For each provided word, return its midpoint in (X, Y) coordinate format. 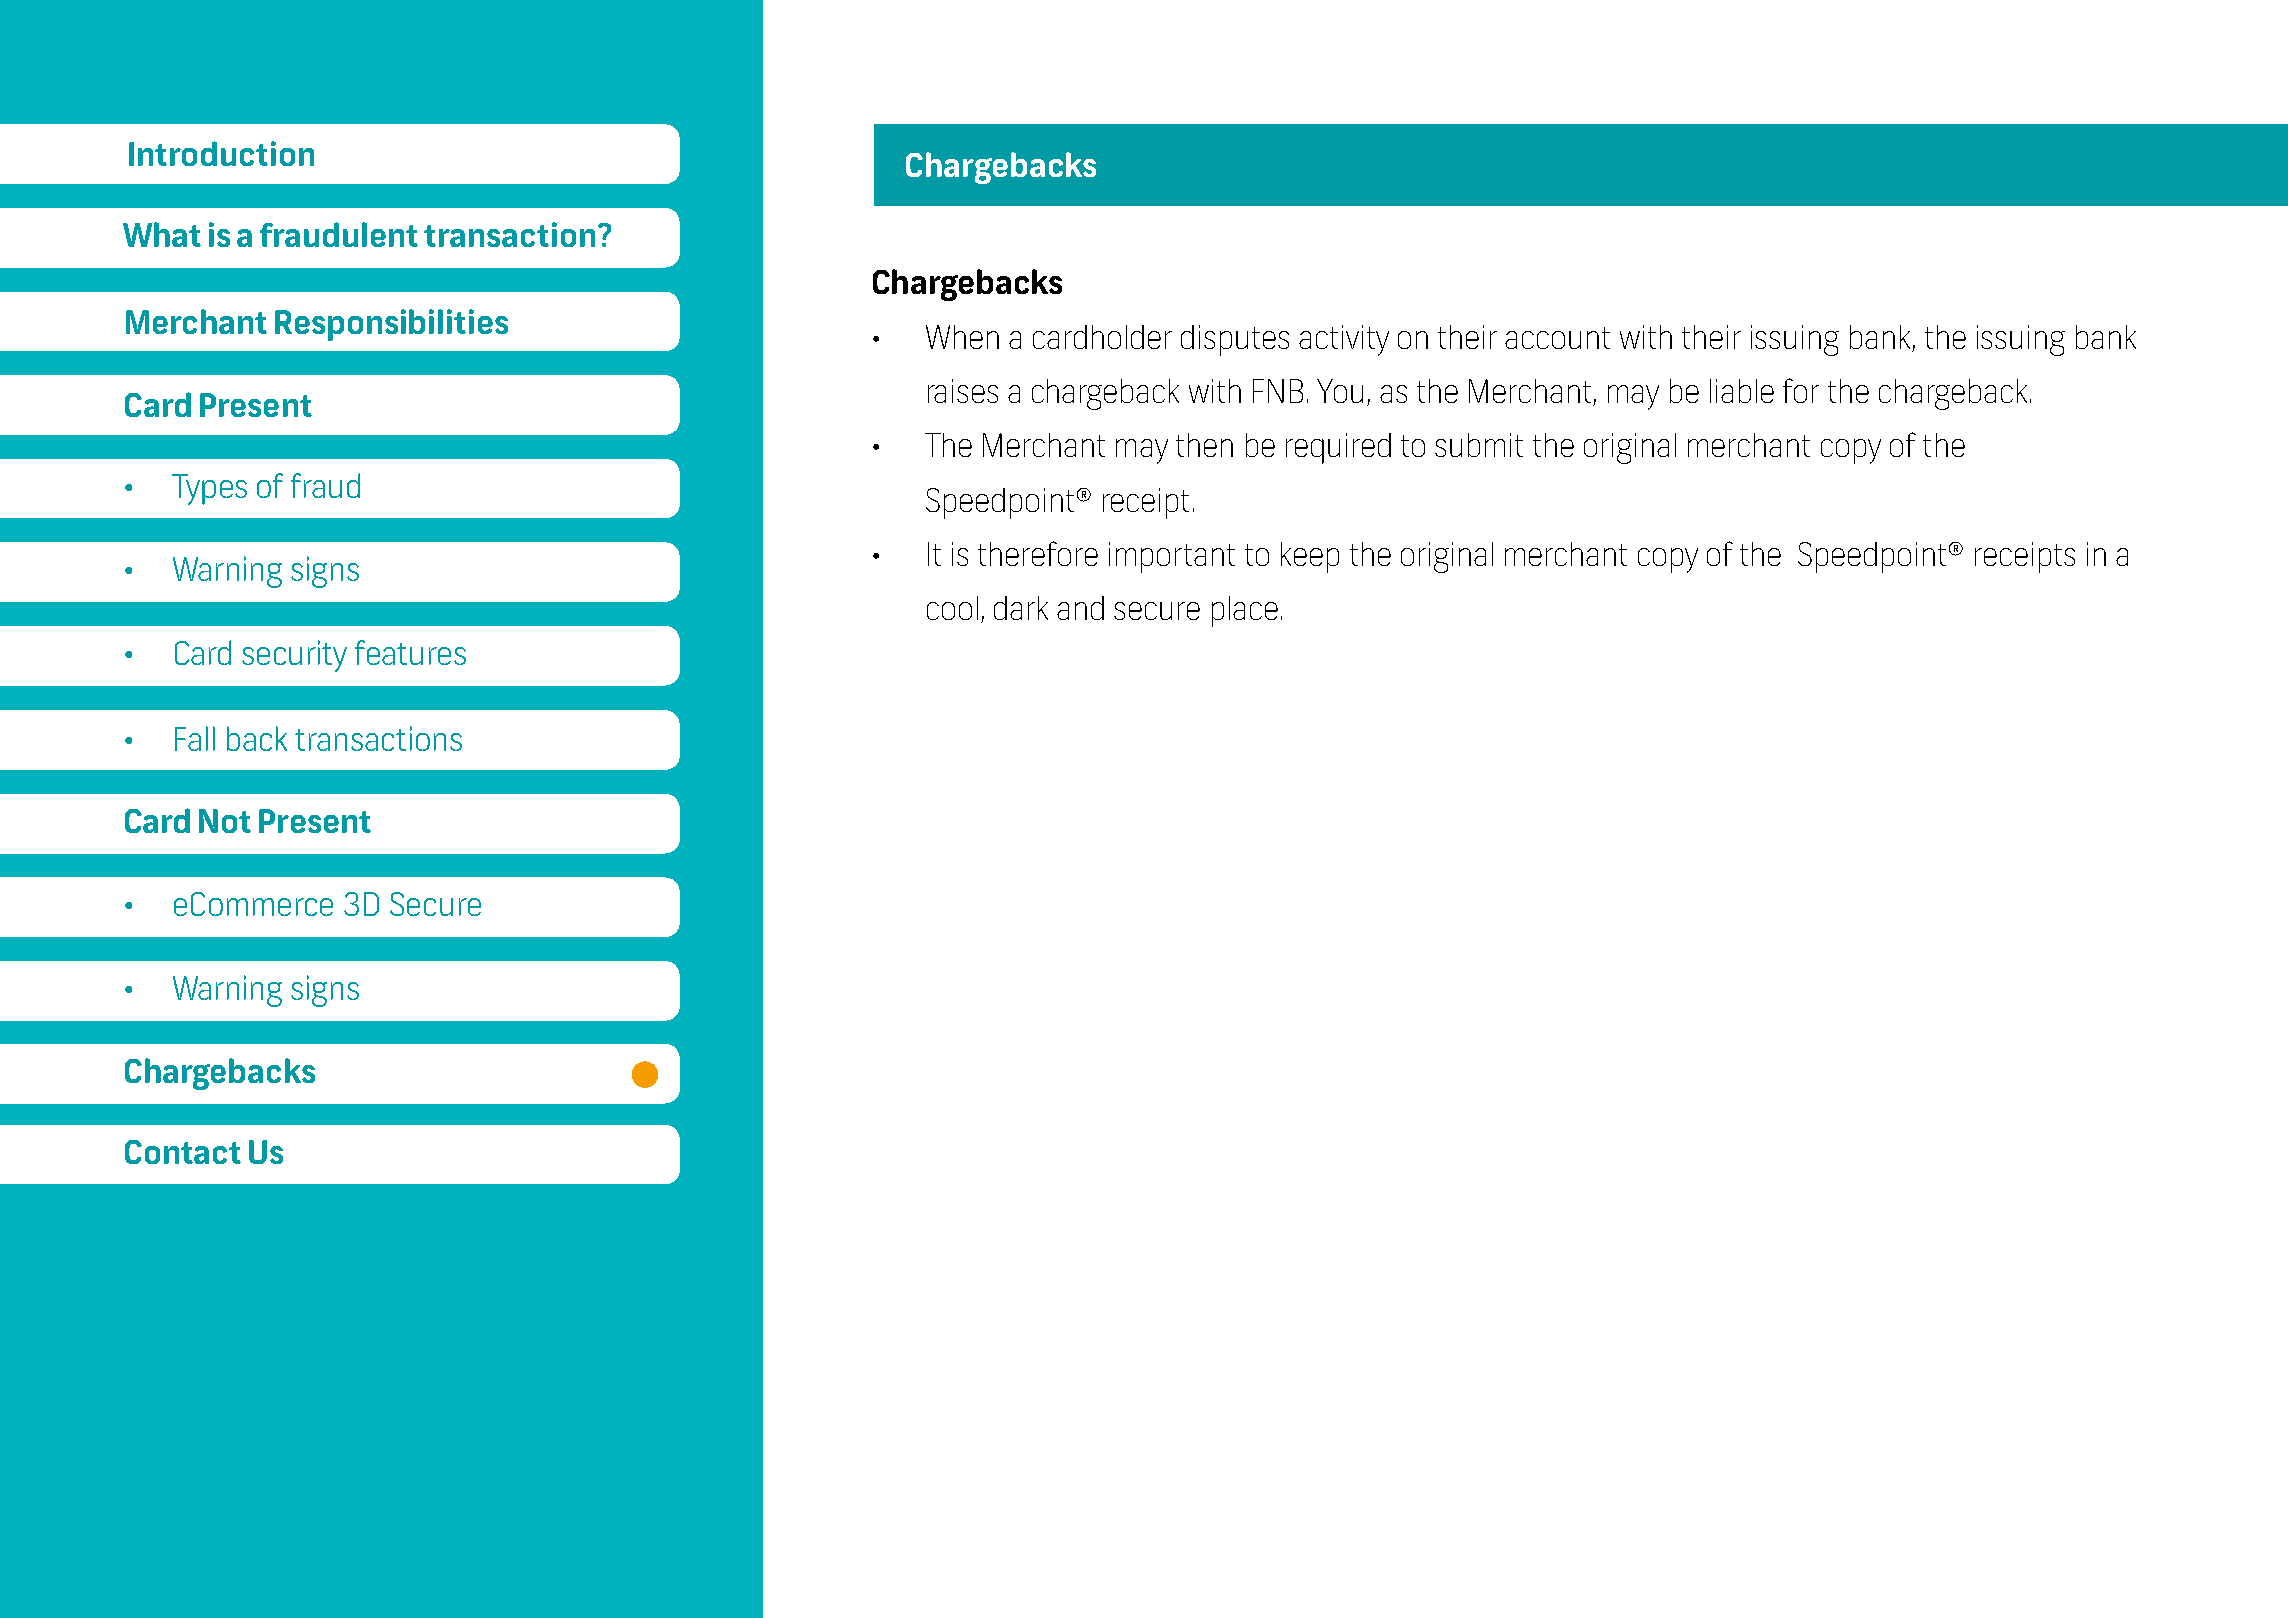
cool (952, 608)
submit (1479, 445)
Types (209, 489)
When (962, 337)
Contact (183, 1152)
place (1245, 611)
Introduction (221, 153)
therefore (1038, 553)
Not (225, 821)
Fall (195, 738)
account (1557, 338)
